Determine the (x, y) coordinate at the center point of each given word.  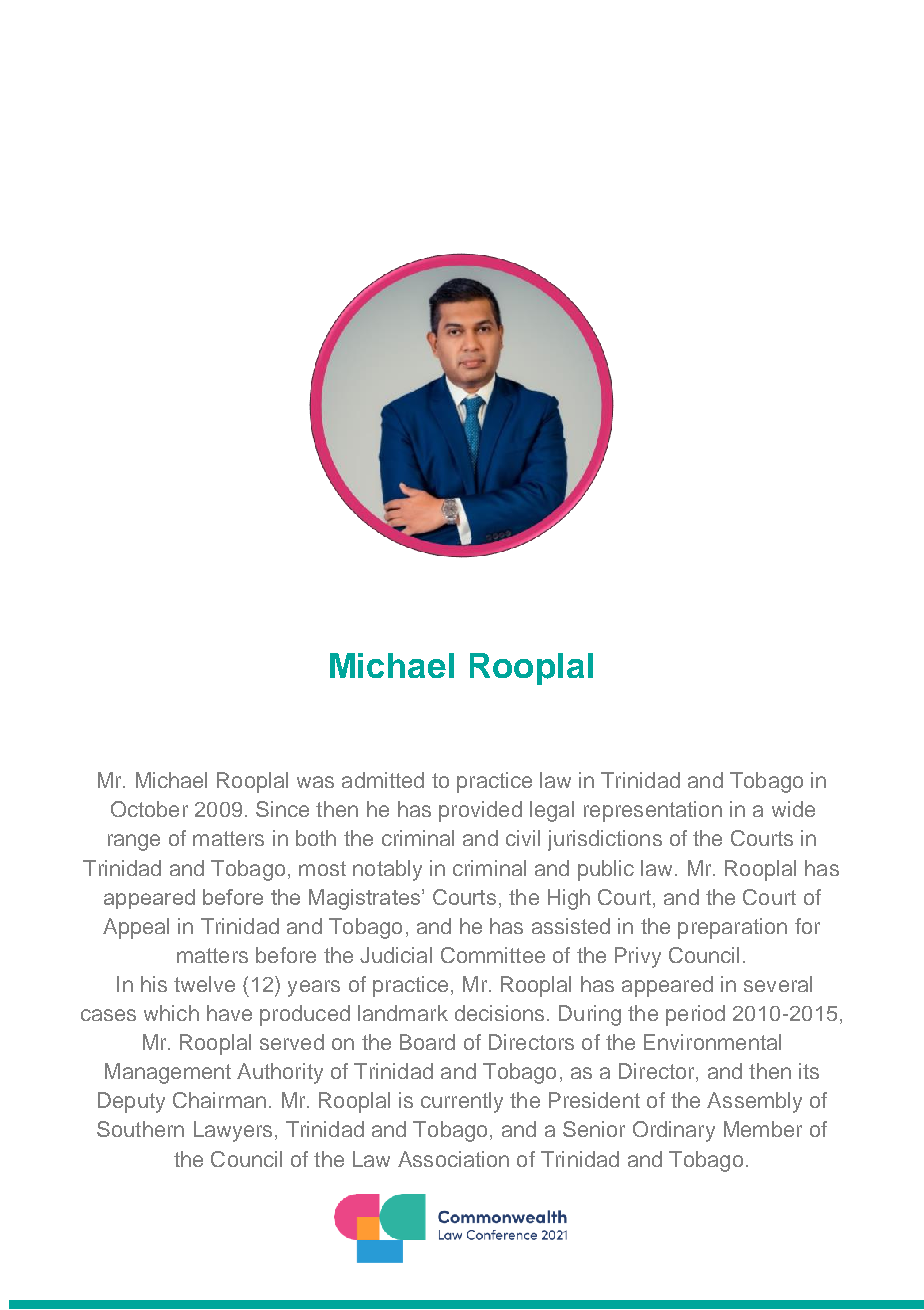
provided (480, 811)
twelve (204, 984)
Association (453, 1159)
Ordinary (674, 1131)
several (778, 984)
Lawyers (233, 1131)
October (149, 809)
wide (793, 809)
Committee (493, 955)
